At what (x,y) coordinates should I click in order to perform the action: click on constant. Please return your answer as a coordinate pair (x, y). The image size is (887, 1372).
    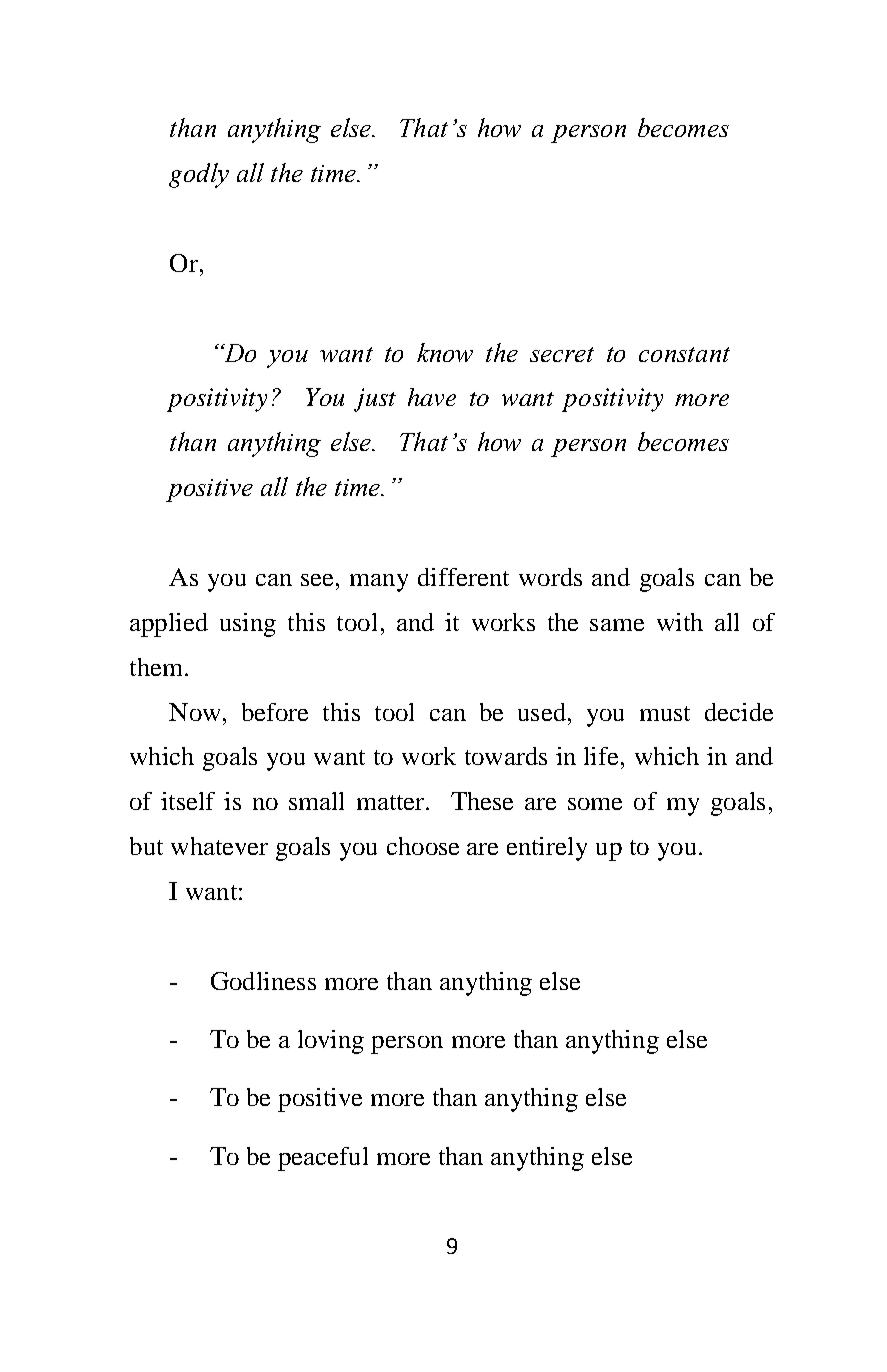
    Looking at the image, I should click on (684, 354).
